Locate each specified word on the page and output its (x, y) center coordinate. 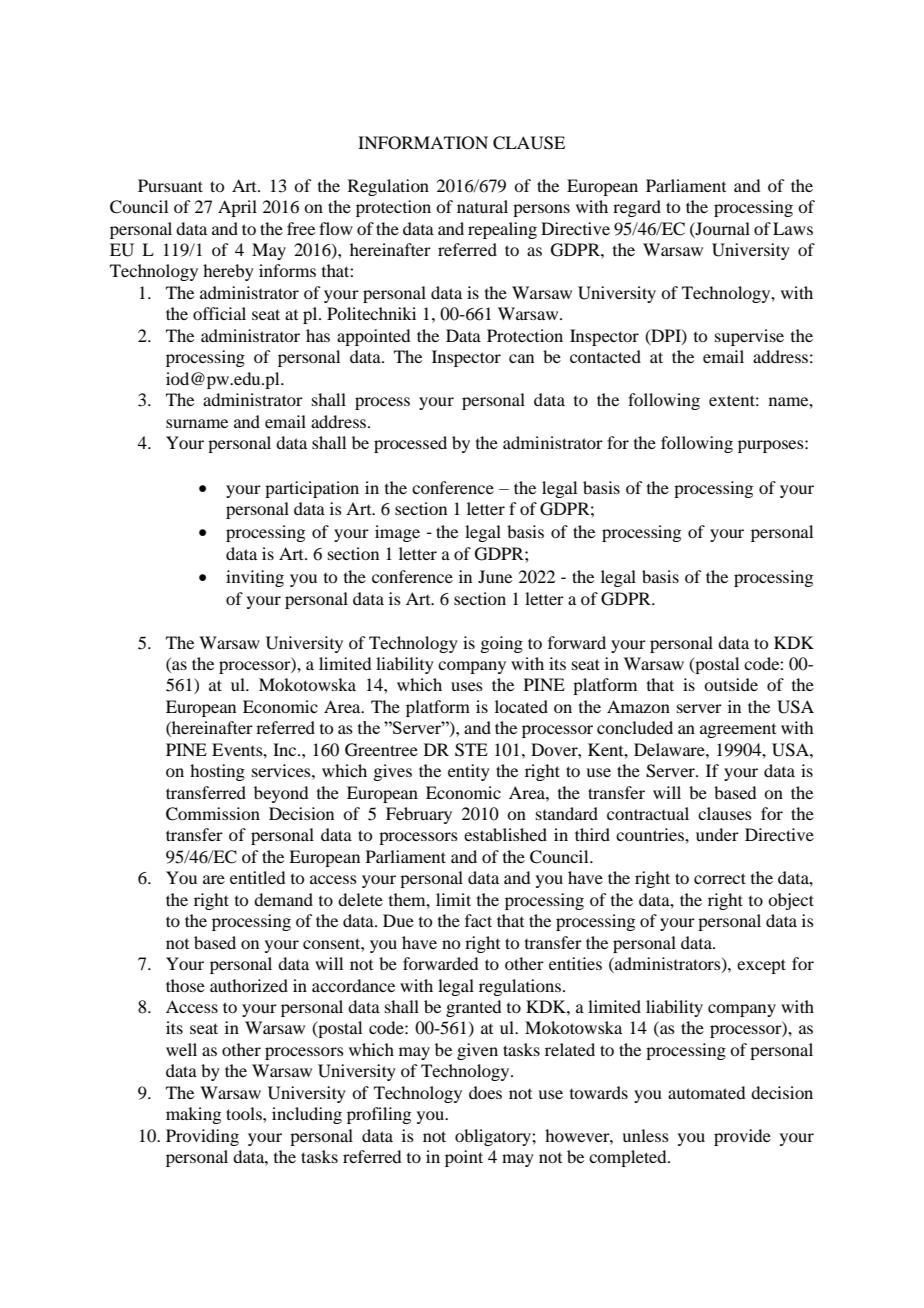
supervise (749, 337)
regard (637, 208)
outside (731, 684)
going (501, 644)
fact (478, 920)
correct (720, 878)
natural (482, 206)
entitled (257, 877)
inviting (255, 578)
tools (245, 1113)
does (485, 1092)
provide (742, 1137)
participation (312, 489)
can (521, 358)
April (237, 208)
